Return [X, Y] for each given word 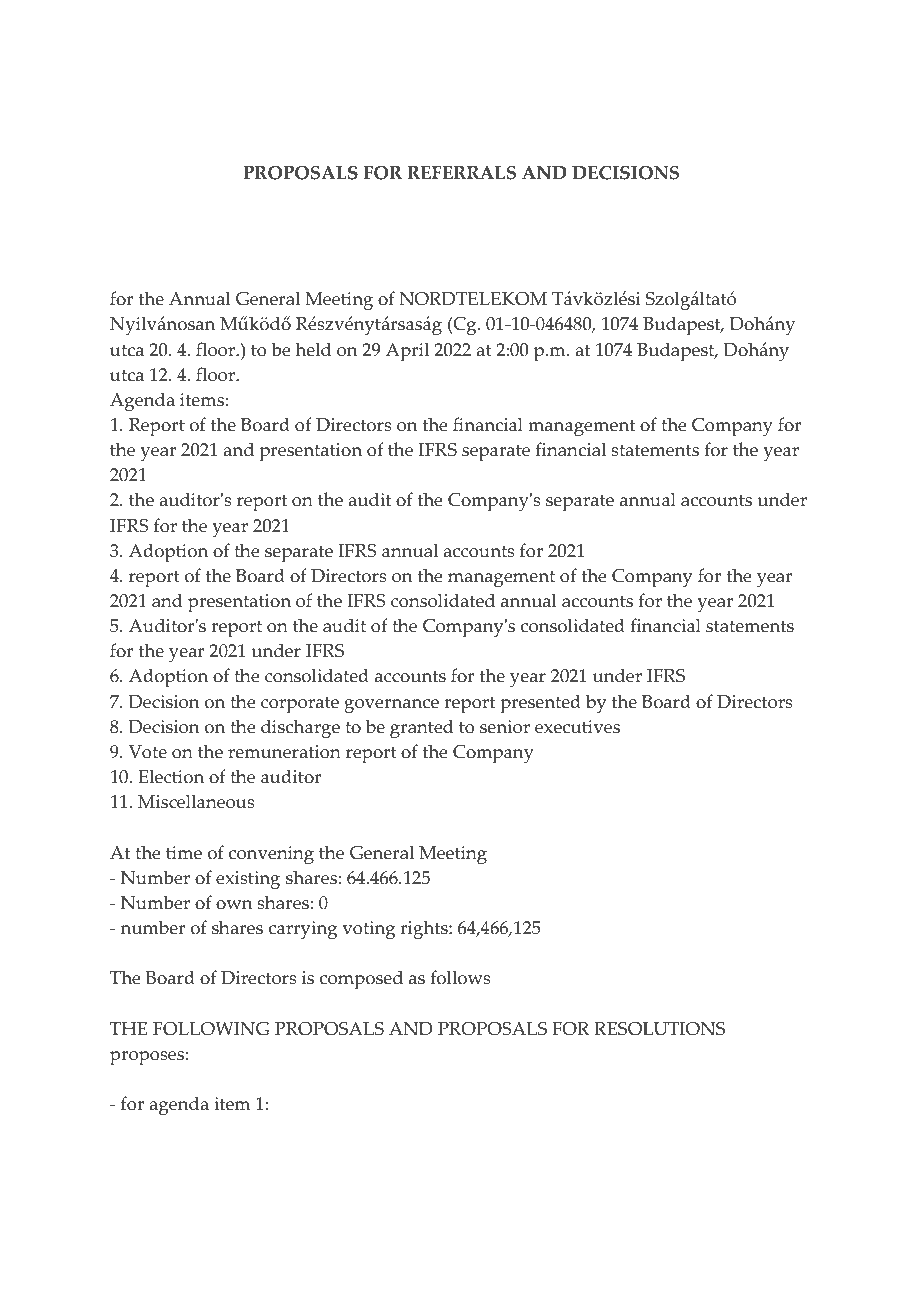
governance [391, 706]
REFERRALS [461, 173]
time [184, 853]
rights [425, 930]
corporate [300, 705]
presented [540, 704]
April [407, 352]
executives [577, 727]
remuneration [284, 752]
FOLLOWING [211, 1029]
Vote [148, 752]
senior [505, 727]
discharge [300, 729]
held [313, 349]
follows [461, 977]
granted [422, 729]
